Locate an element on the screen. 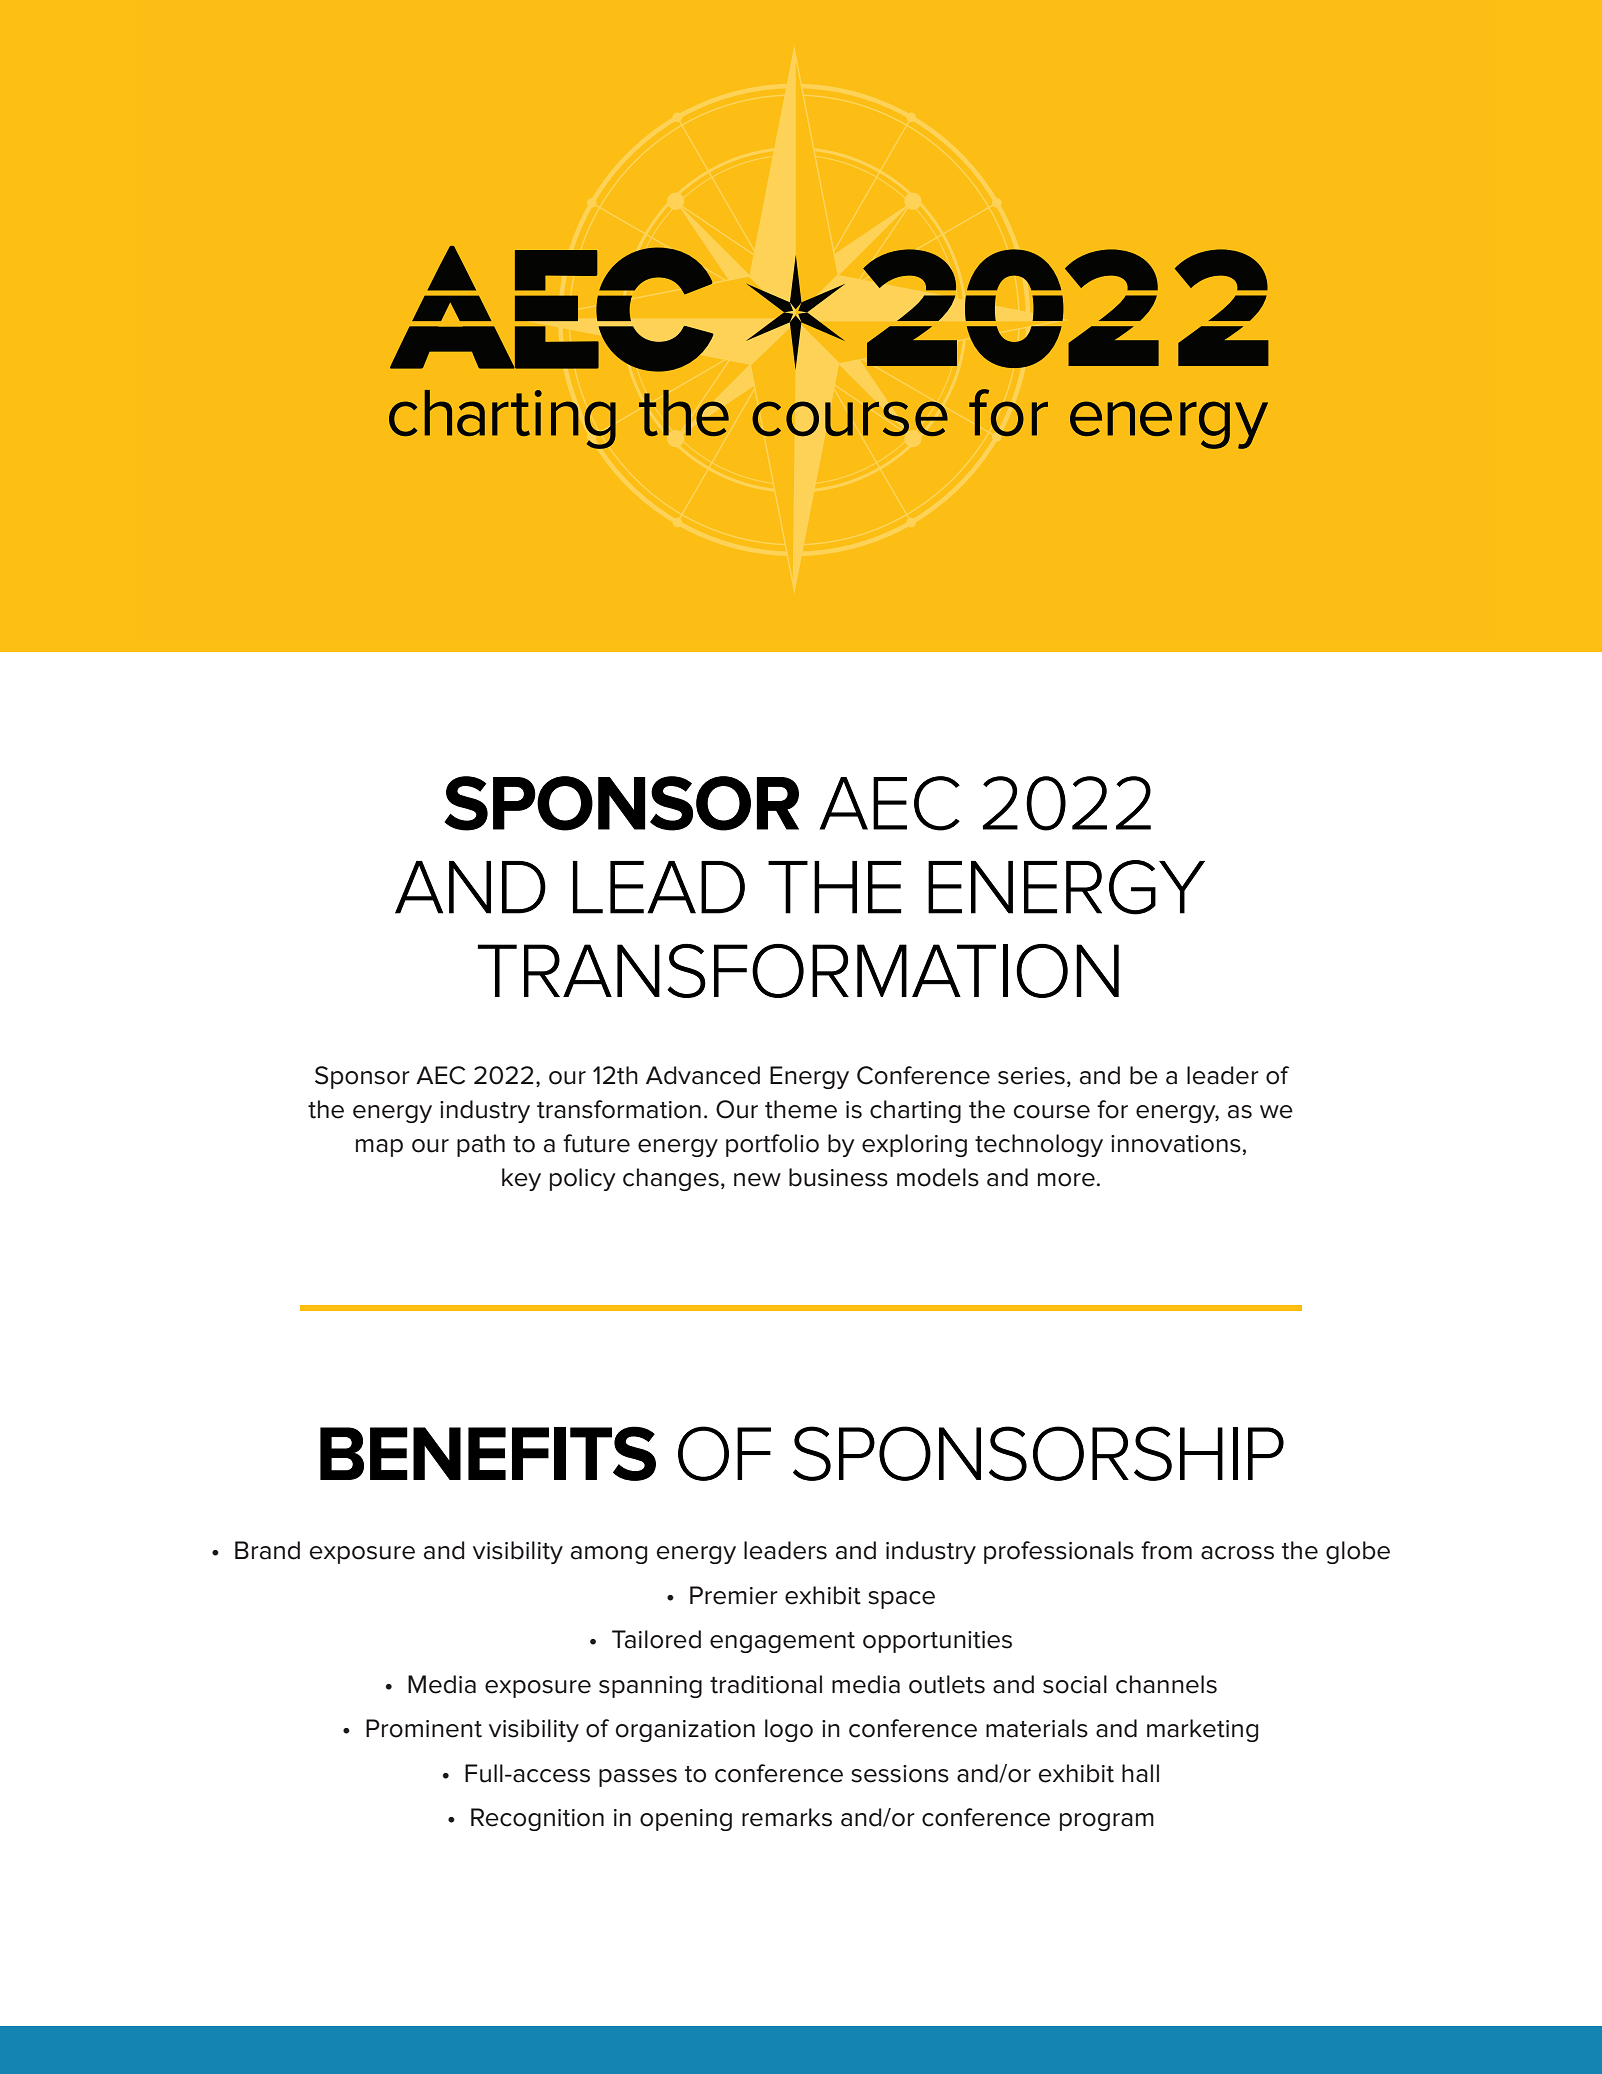 This screenshot has height=2074, width=1602. remarks is located at coordinates (787, 1817).
